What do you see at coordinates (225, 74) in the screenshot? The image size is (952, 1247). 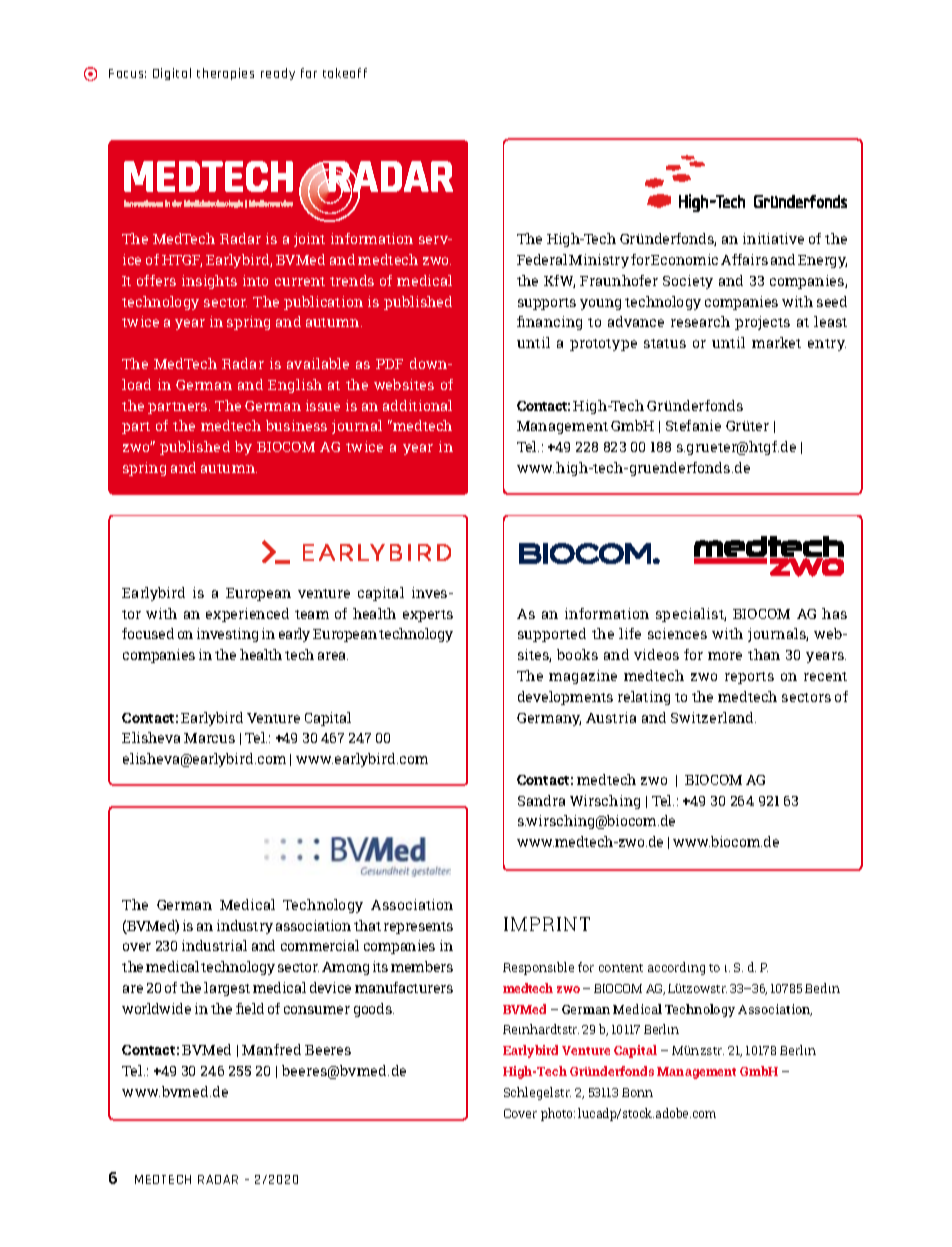 I see `therapies` at bounding box center [225, 74].
